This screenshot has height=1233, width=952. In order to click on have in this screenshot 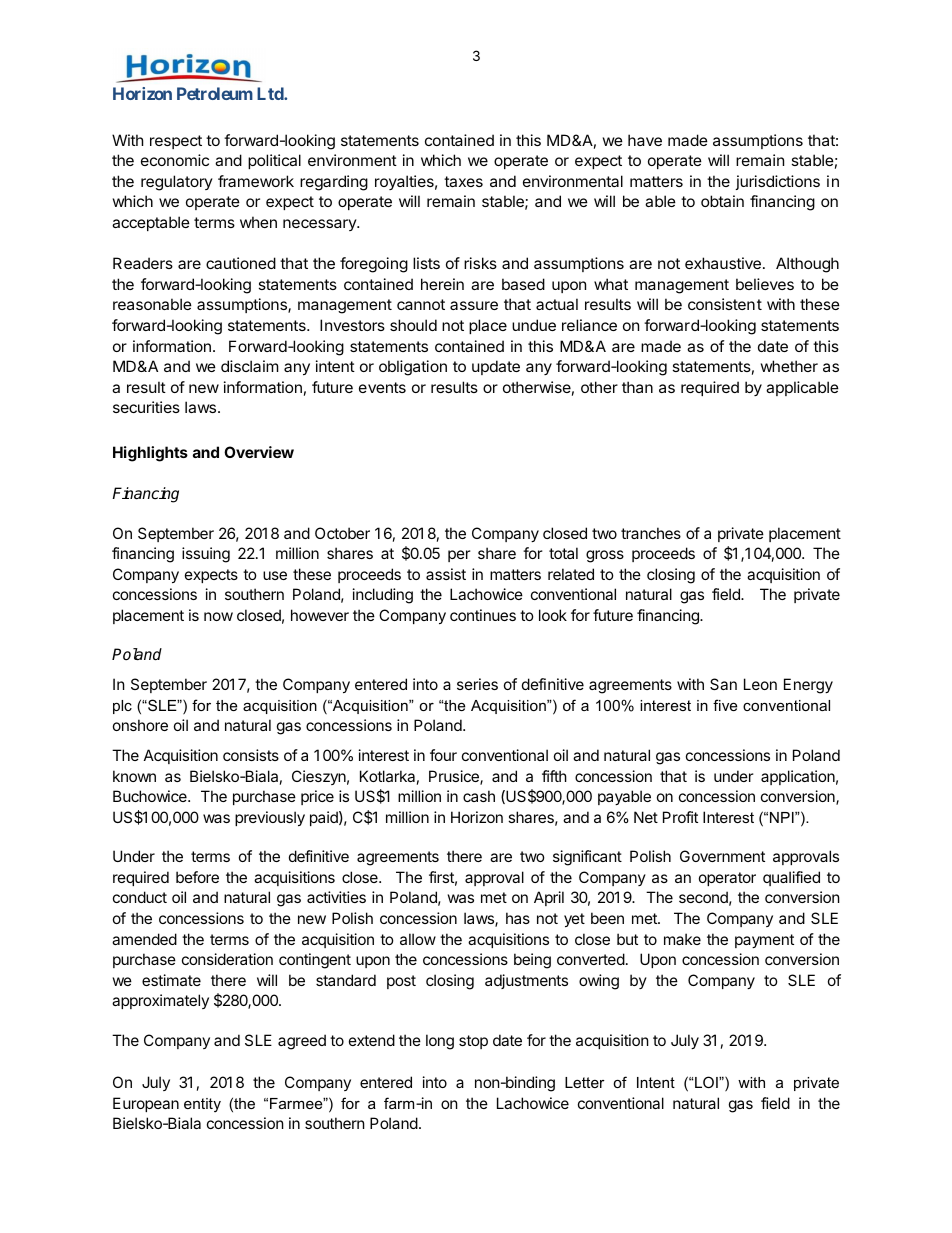, I will do `click(645, 140)`.
